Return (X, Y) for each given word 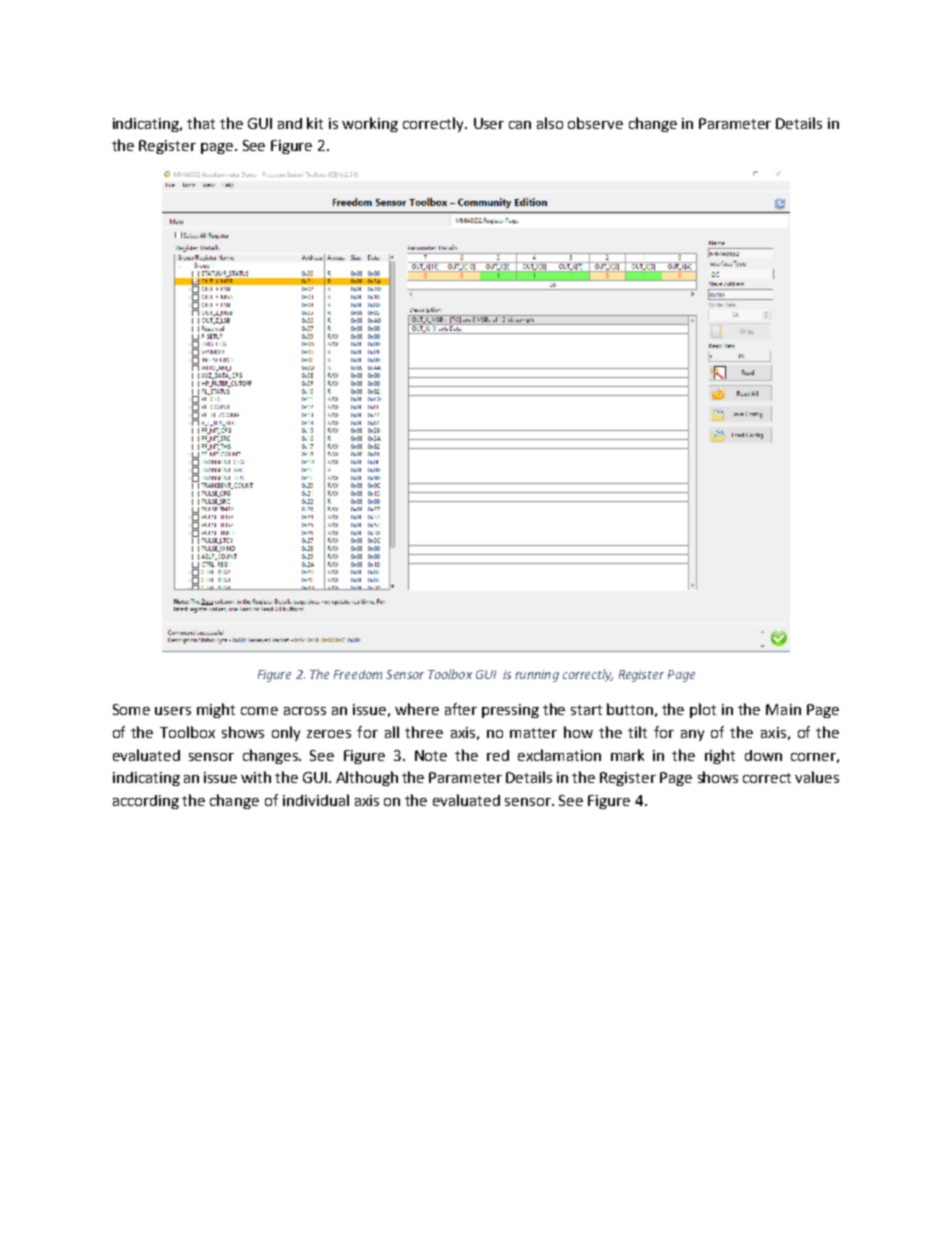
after (461, 709)
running (537, 676)
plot (703, 710)
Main (783, 709)
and (290, 123)
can (520, 125)
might (216, 710)
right (720, 756)
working (370, 124)
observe (595, 123)
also (550, 123)
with (256, 777)
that (201, 123)
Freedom (358, 674)
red (498, 755)
